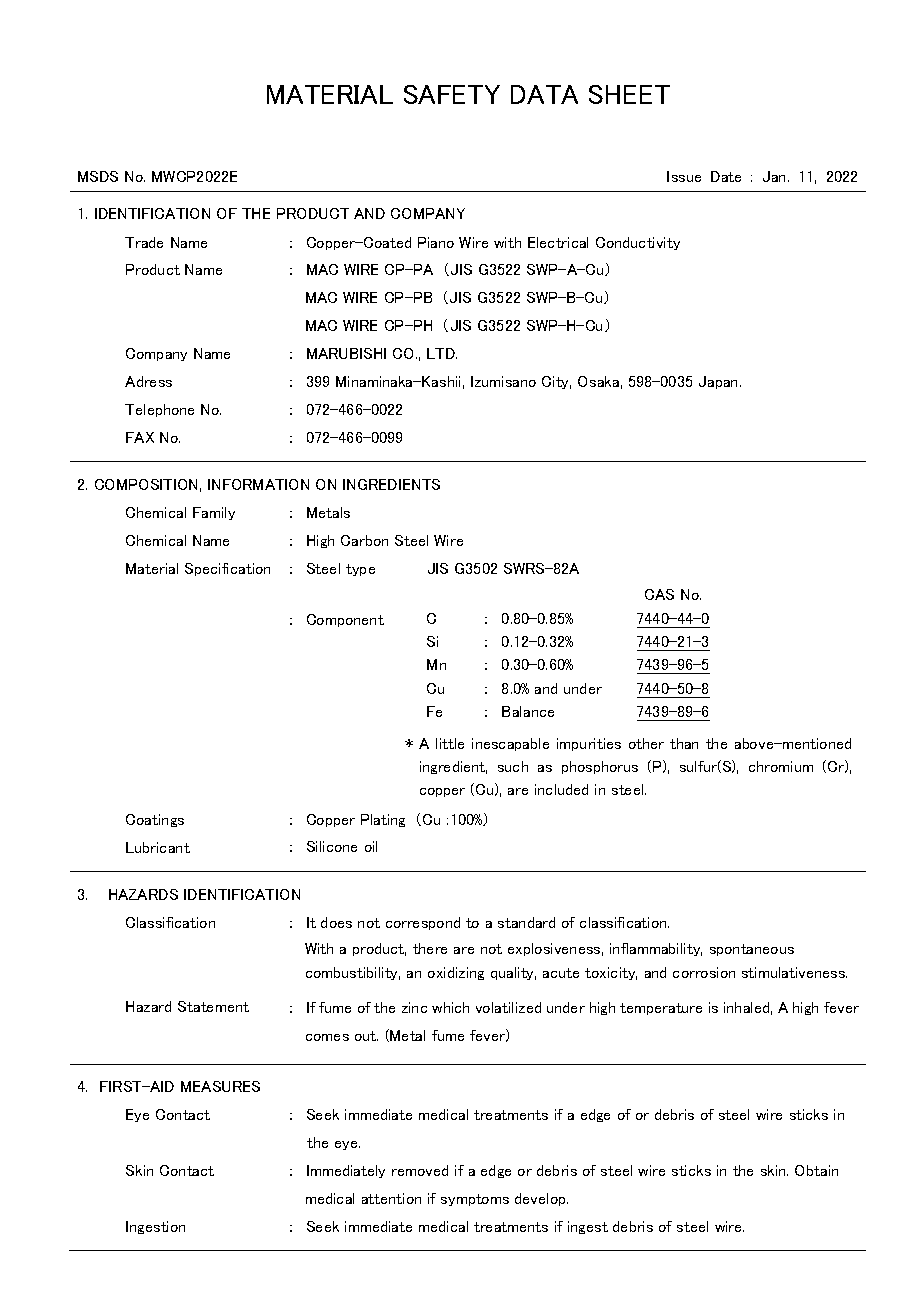  I want to click on Plating, so click(383, 820).
